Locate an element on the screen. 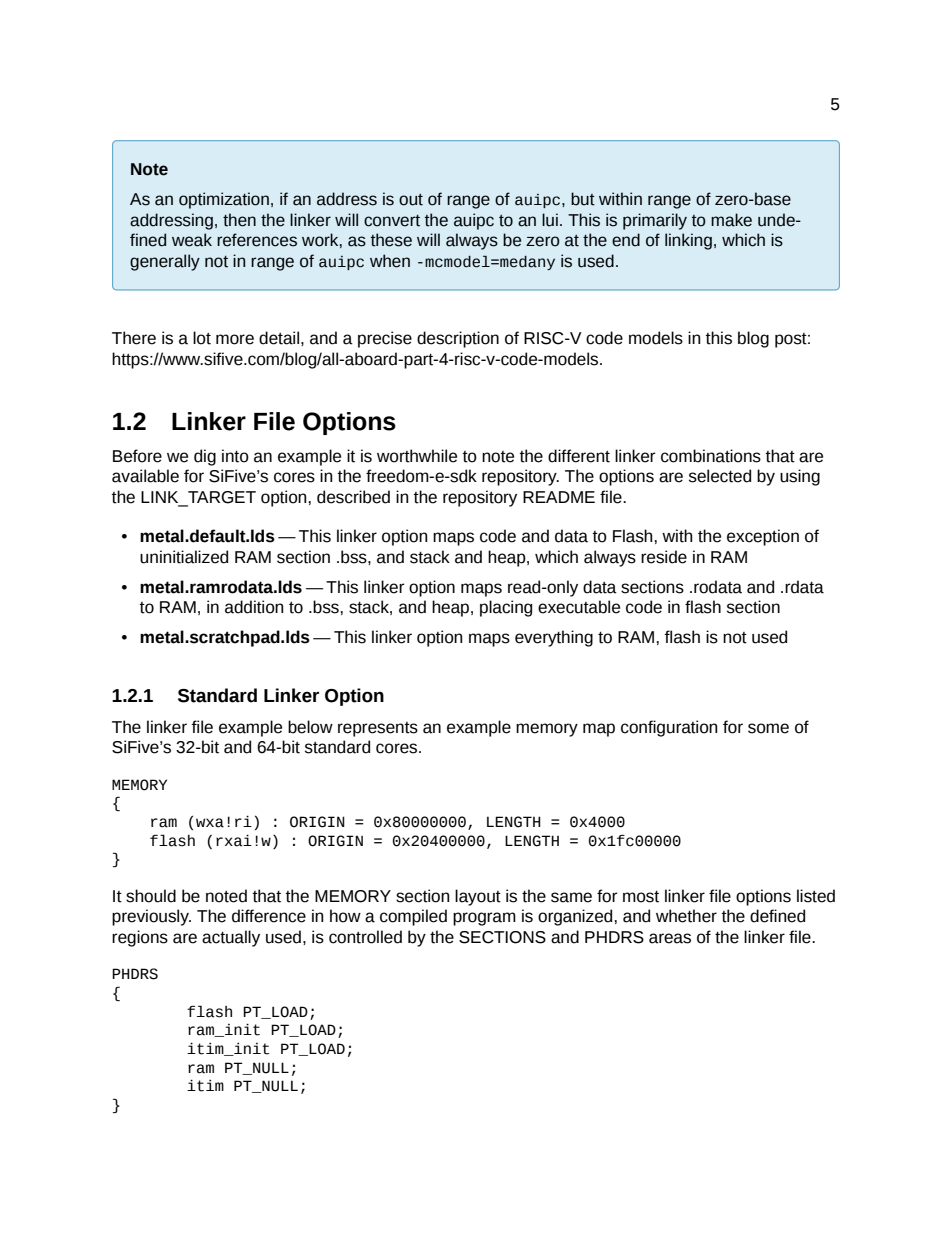 Image resolution: width=952 pixels, height=1233 pixels. dig is located at coordinates (205, 457).
